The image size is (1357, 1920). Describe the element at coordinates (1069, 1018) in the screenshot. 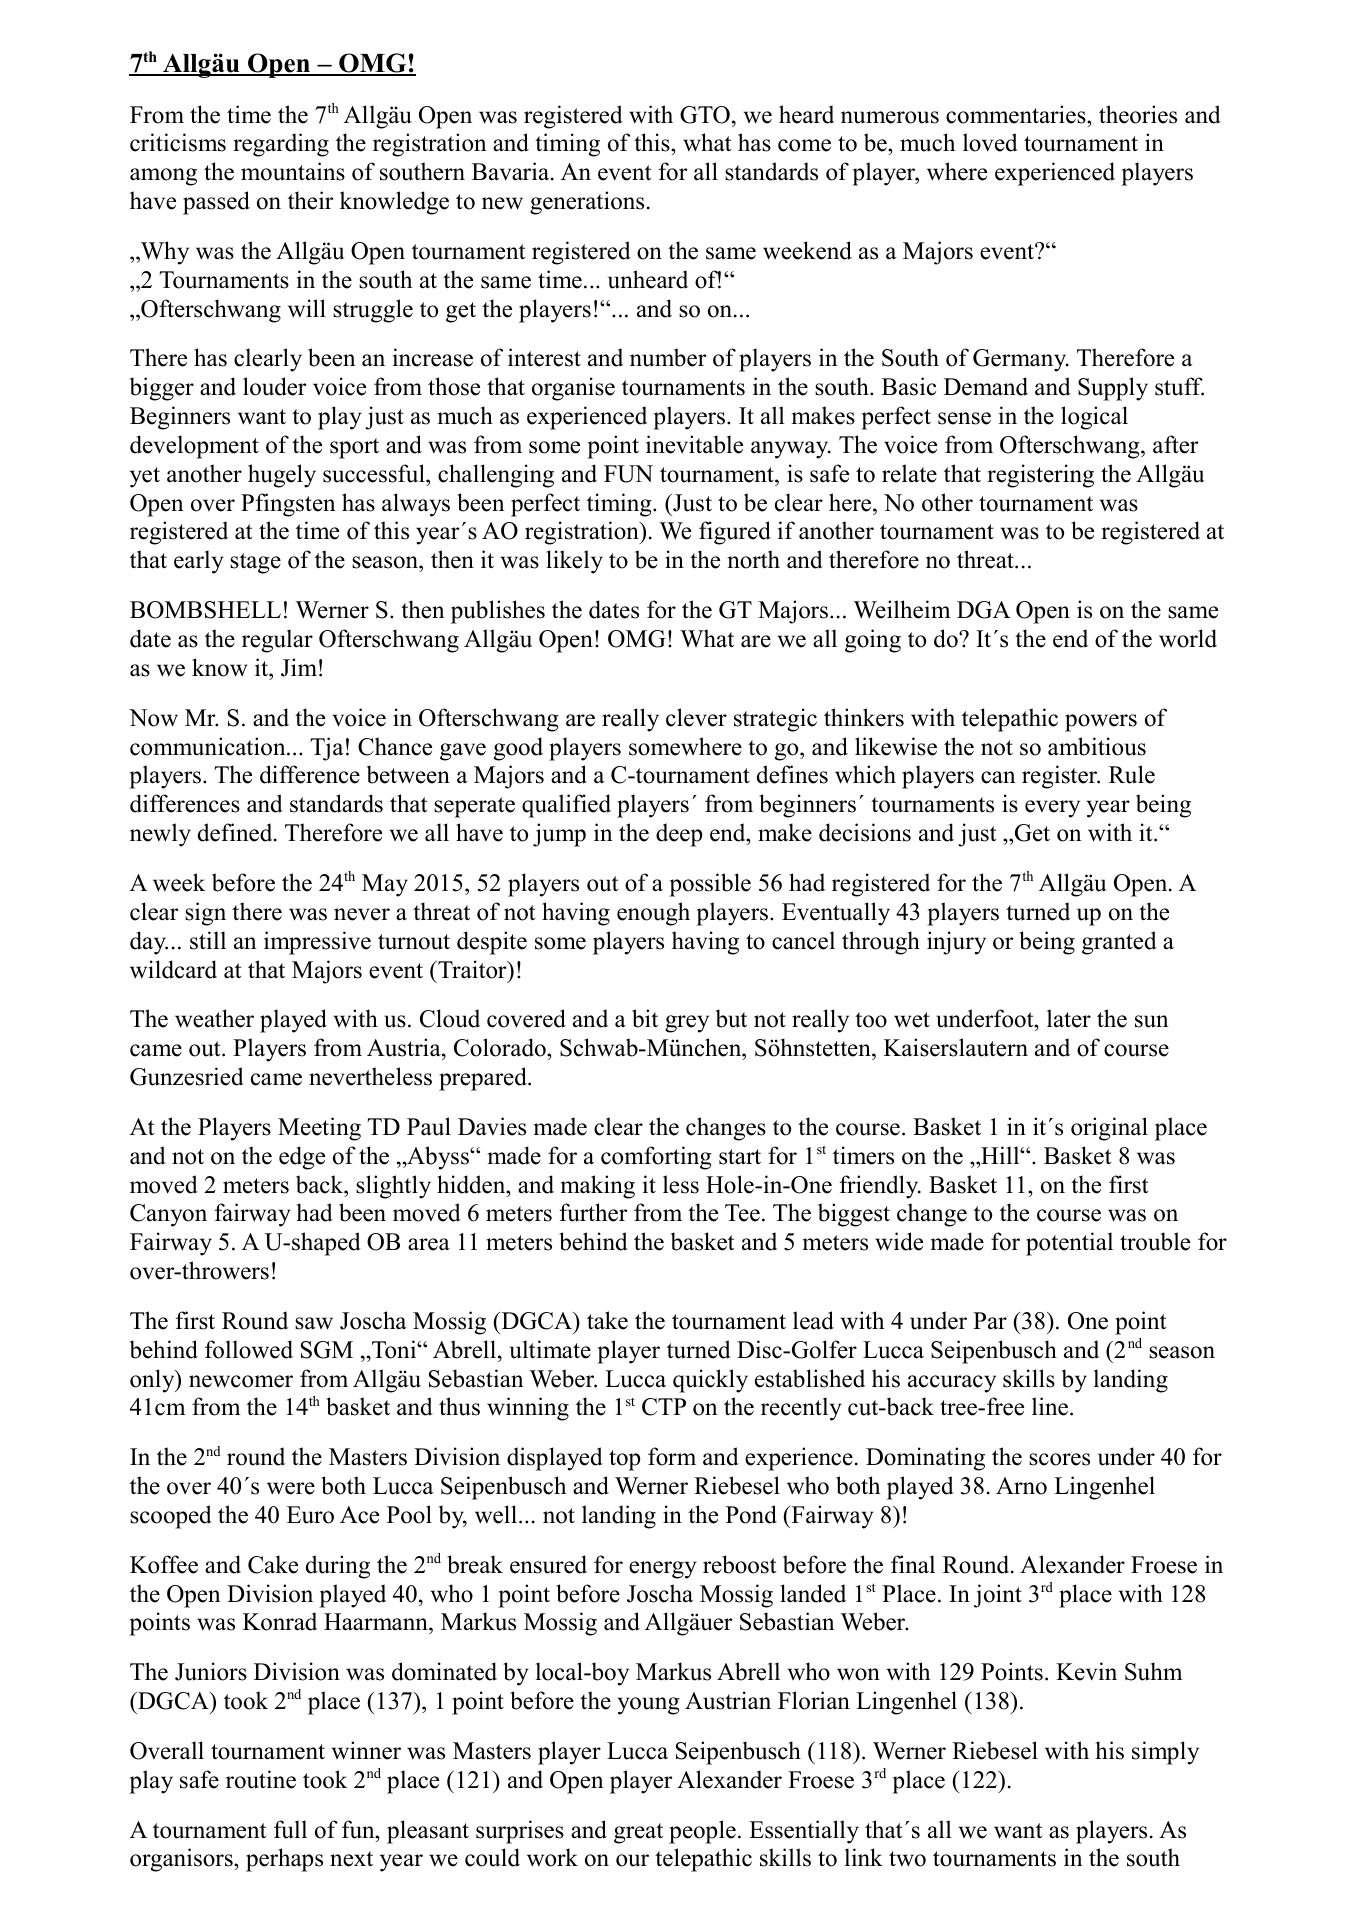

I see `later` at that location.
